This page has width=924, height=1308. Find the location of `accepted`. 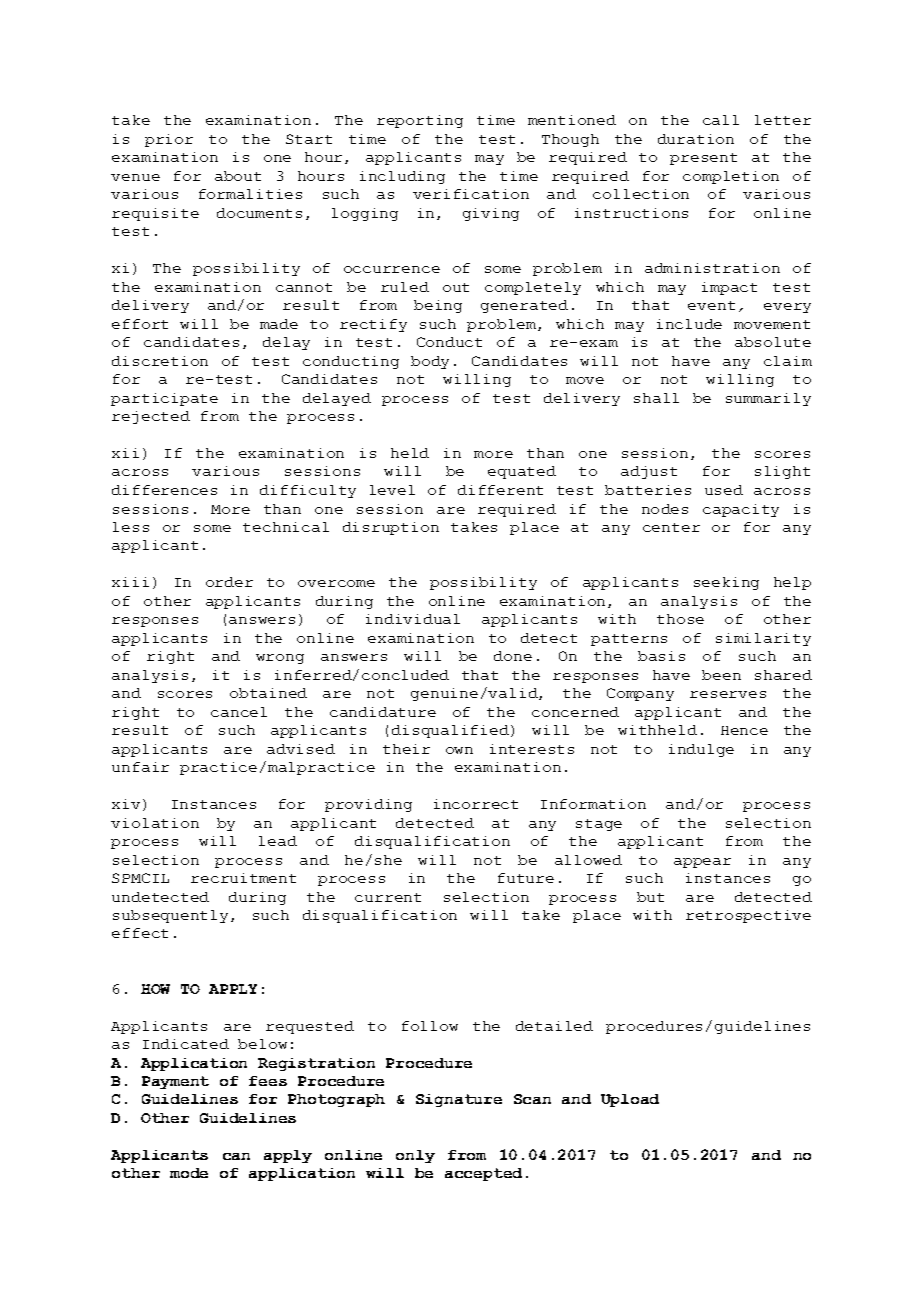

accepted is located at coordinates (483, 1174).
